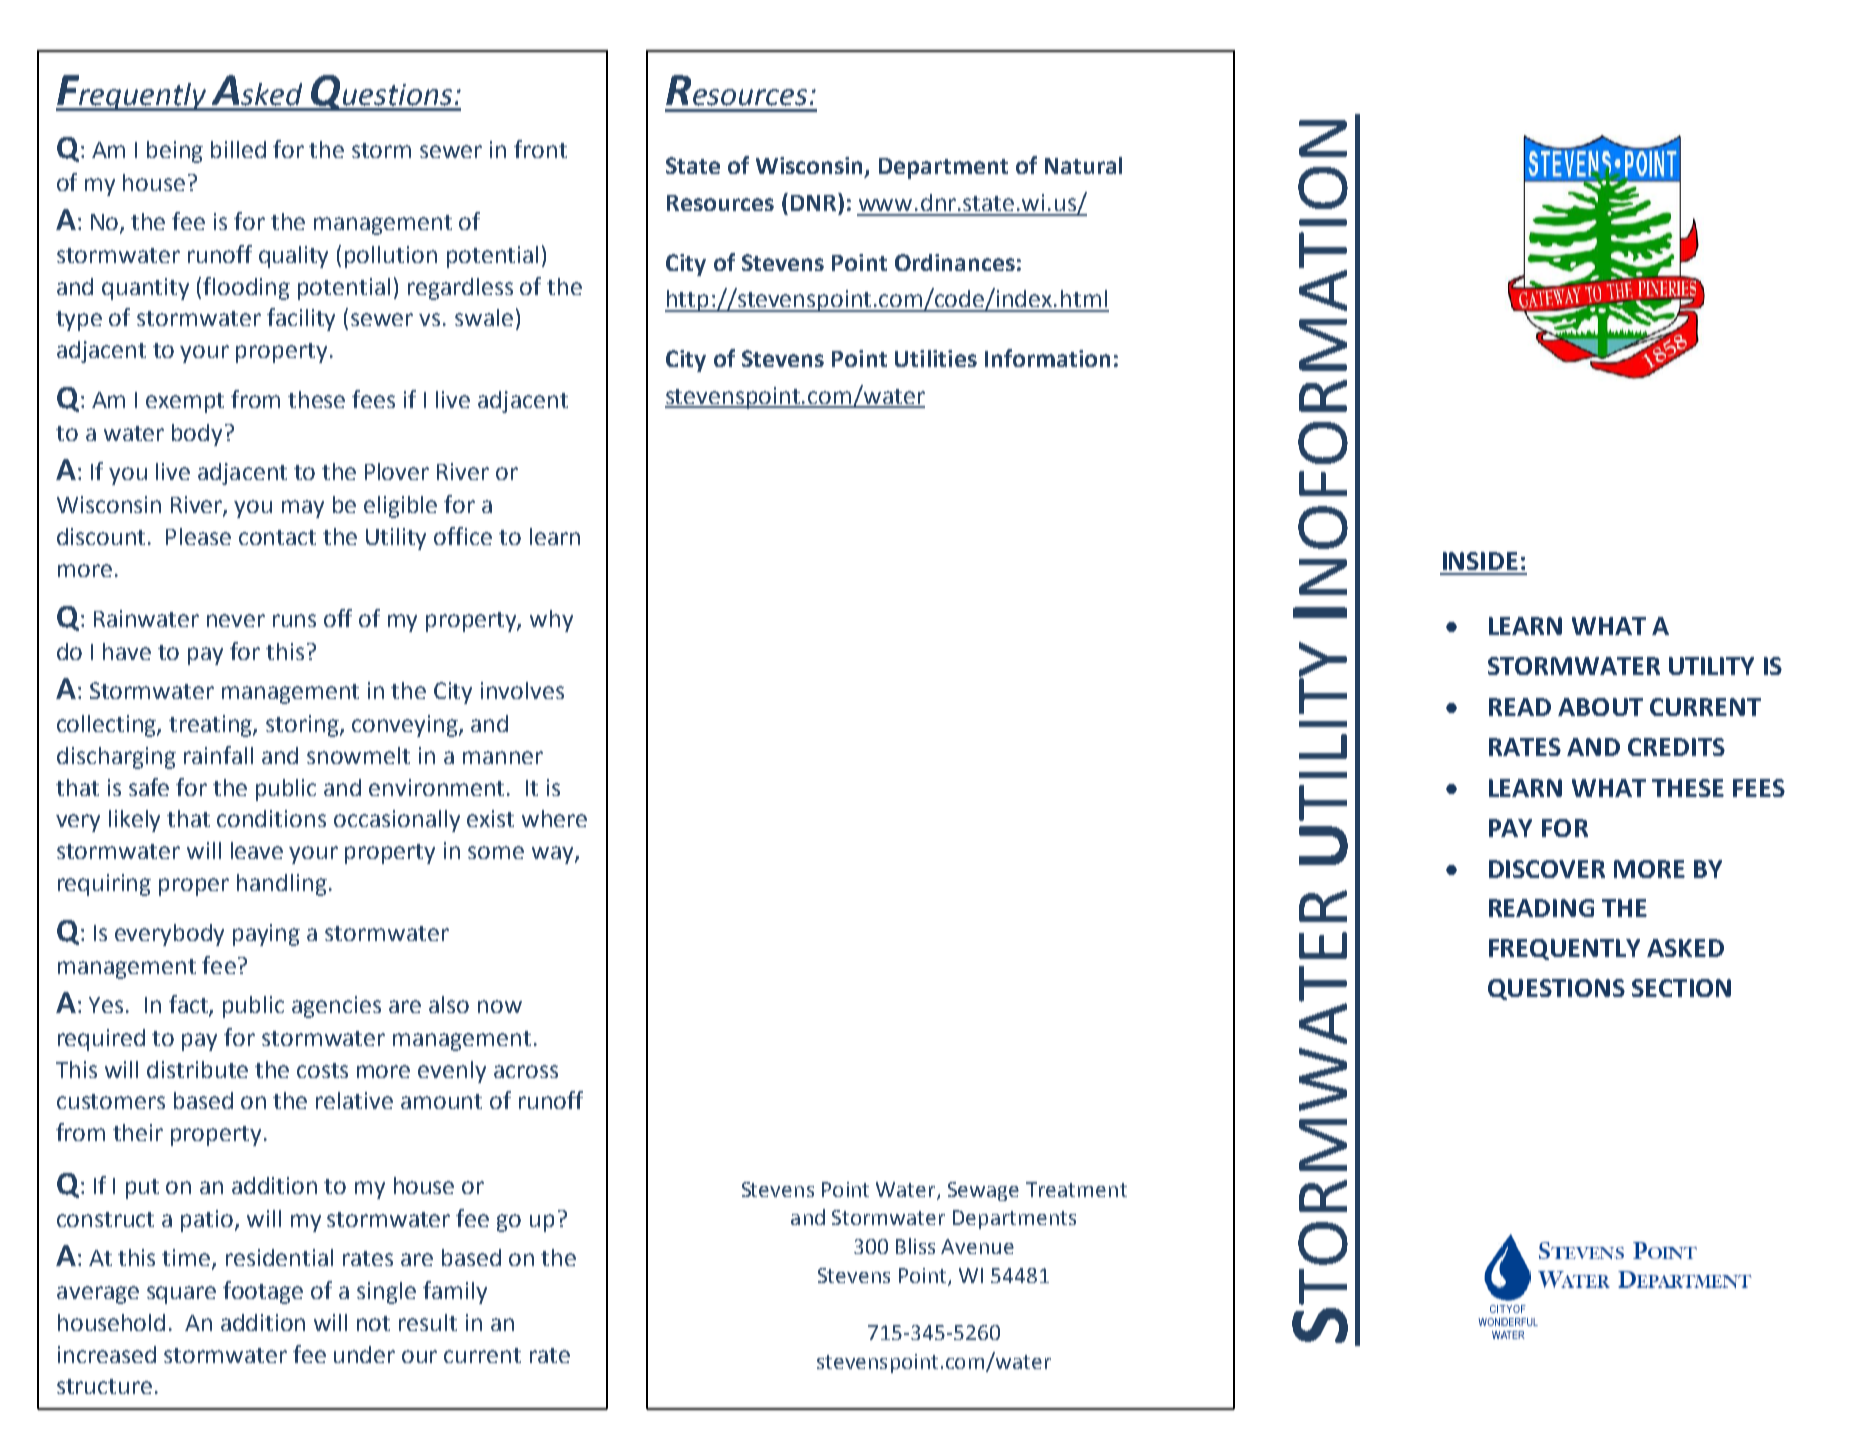 Image resolution: width=1868 pixels, height=1443 pixels. Describe the element at coordinates (554, 855) in the screenshot. I see `way` at that location.
